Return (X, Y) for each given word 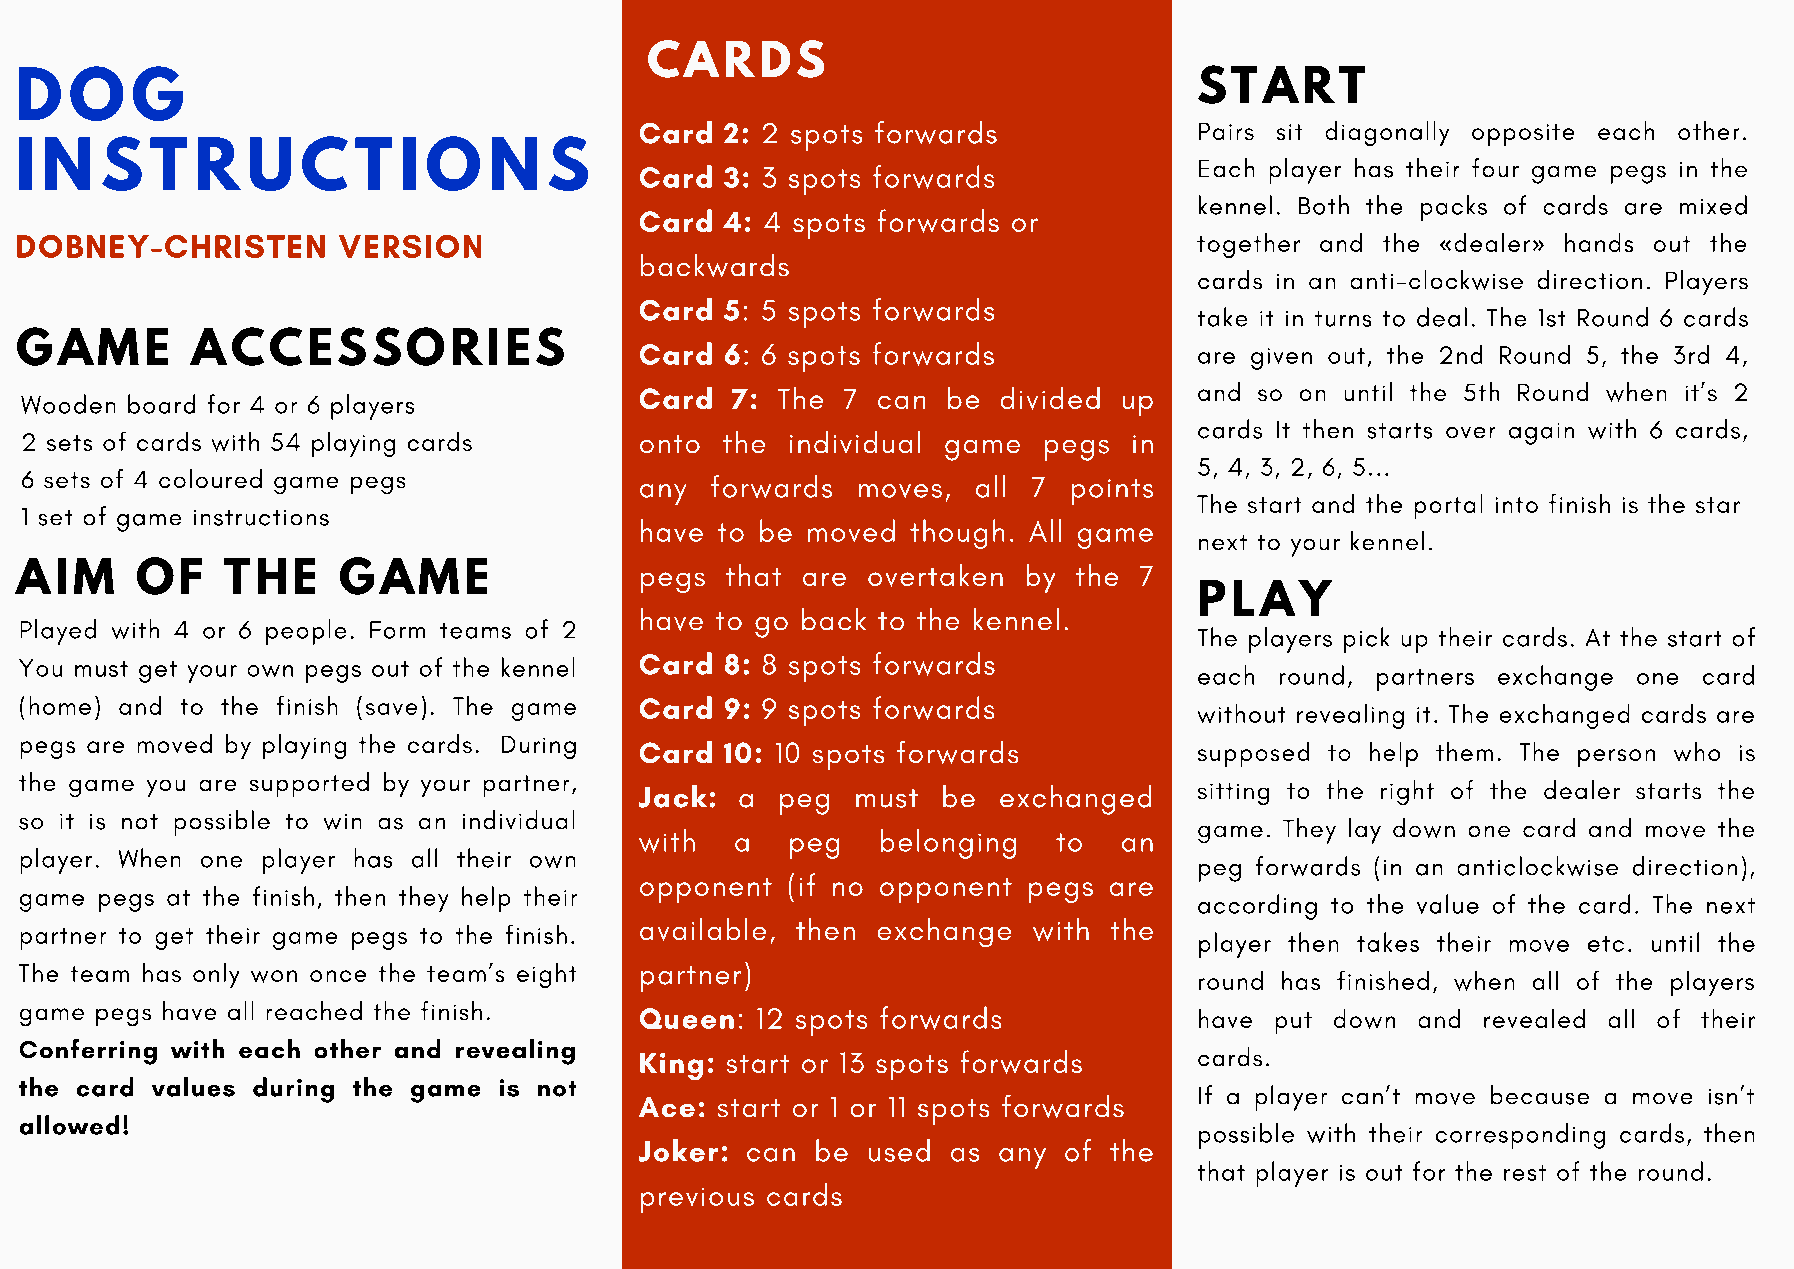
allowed (69, 1125)
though (957, 534)
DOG (101, 93)
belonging (948, 844)
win (342, 822)
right (1407, 792)
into (1517, 505)
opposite (1523, 135)
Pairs (1226, 131)
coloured (210, 478)
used (899, 1150)
